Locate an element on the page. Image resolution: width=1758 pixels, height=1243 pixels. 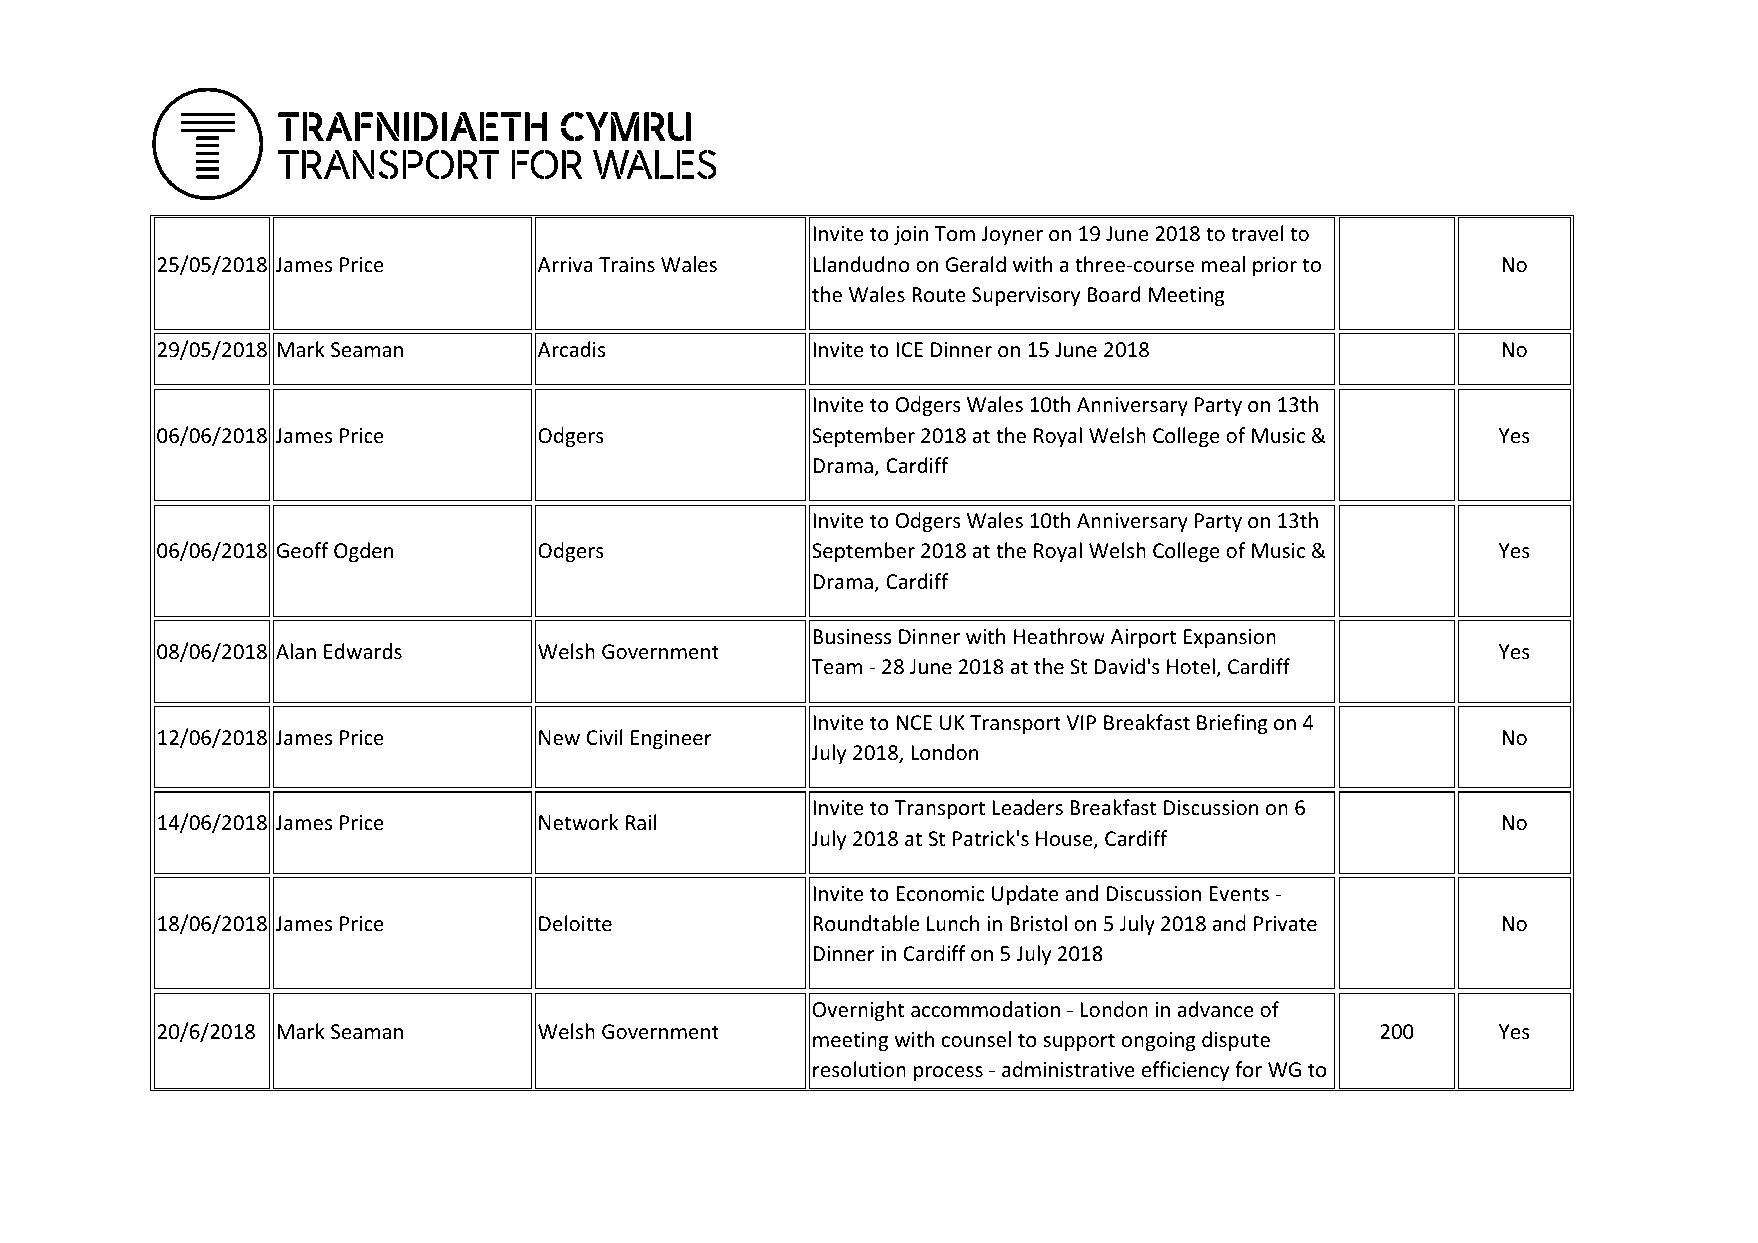
Trains is located at coordinates (627, 265).
